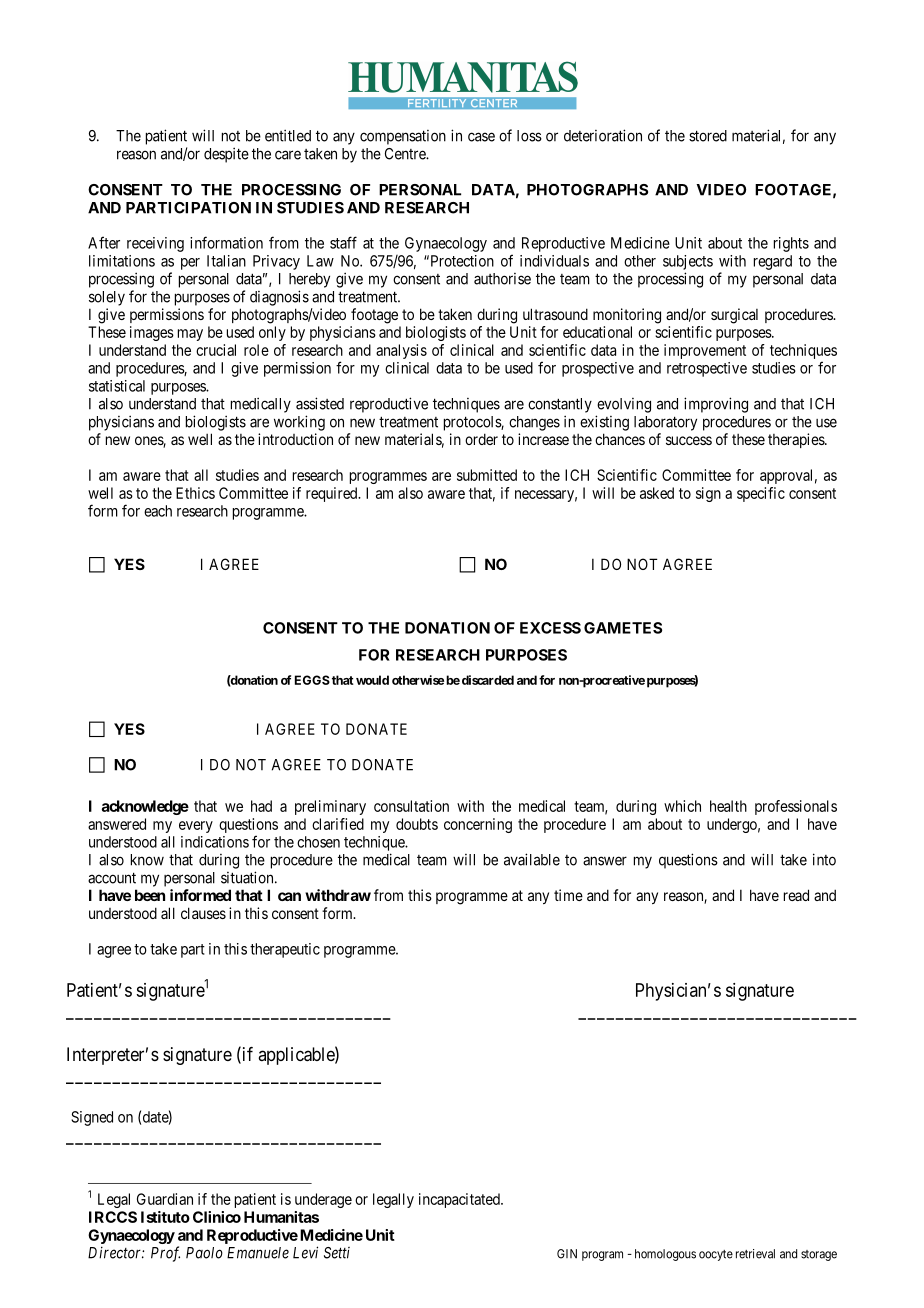  Describe the element at coordinates (755, 1254) in the page. I see `retrieval` at that location.
